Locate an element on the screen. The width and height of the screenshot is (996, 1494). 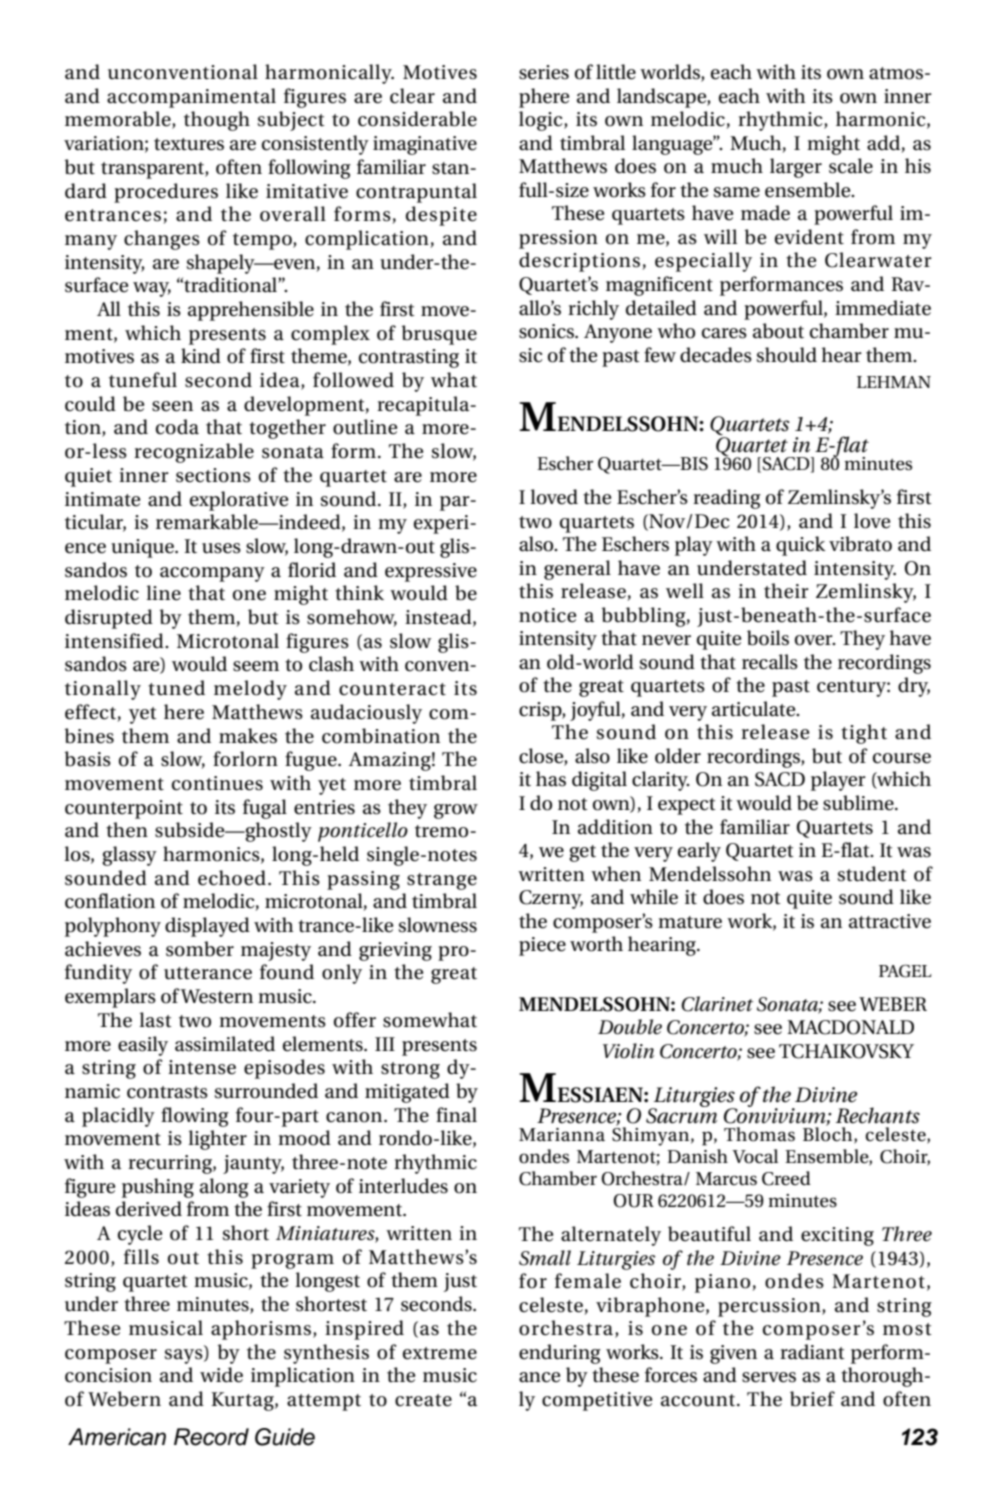
create is located at coordinates (423, 1400).
